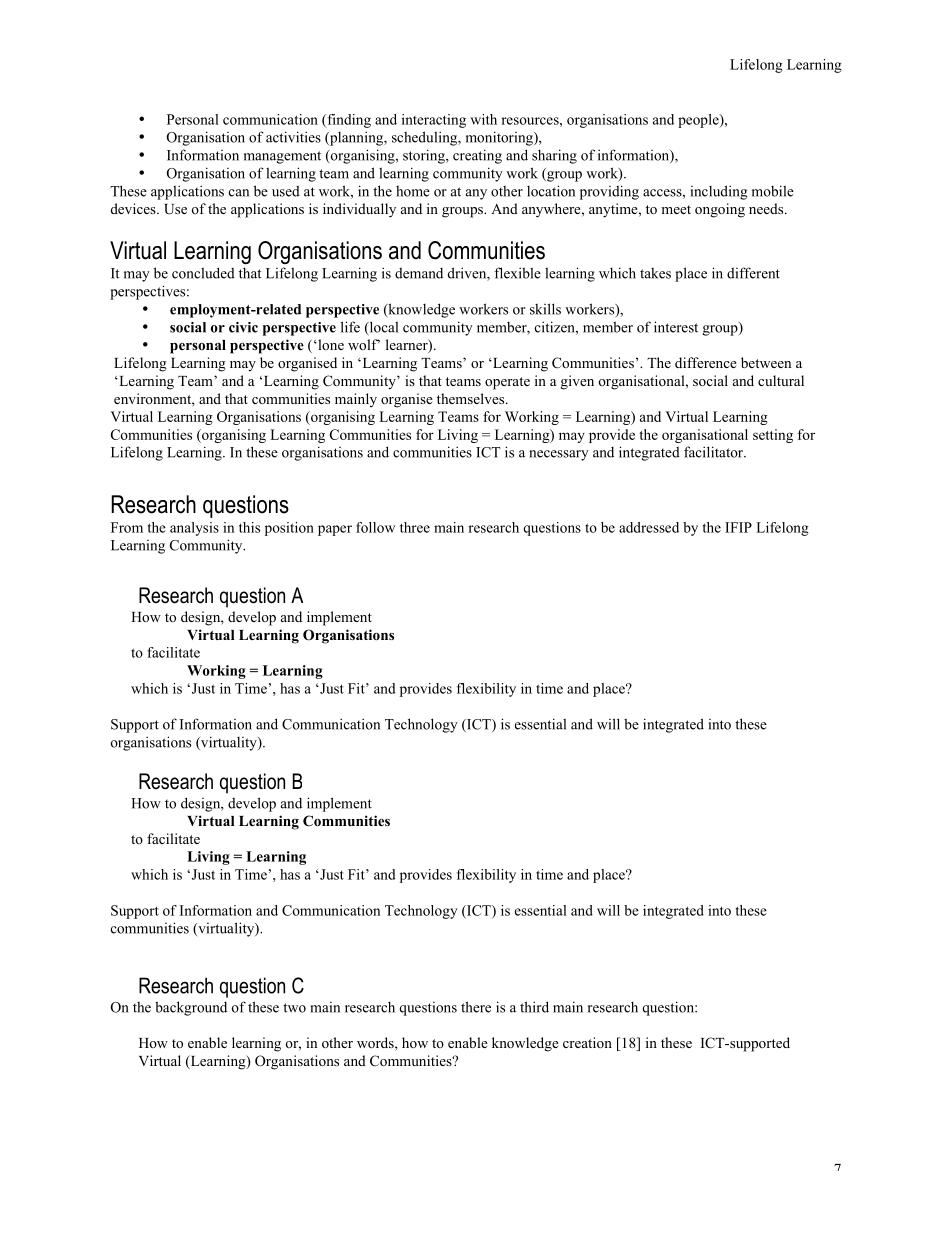 The width and height of the screenshot is (952, 1233). I want to click on analysis, so click(194, 529).
